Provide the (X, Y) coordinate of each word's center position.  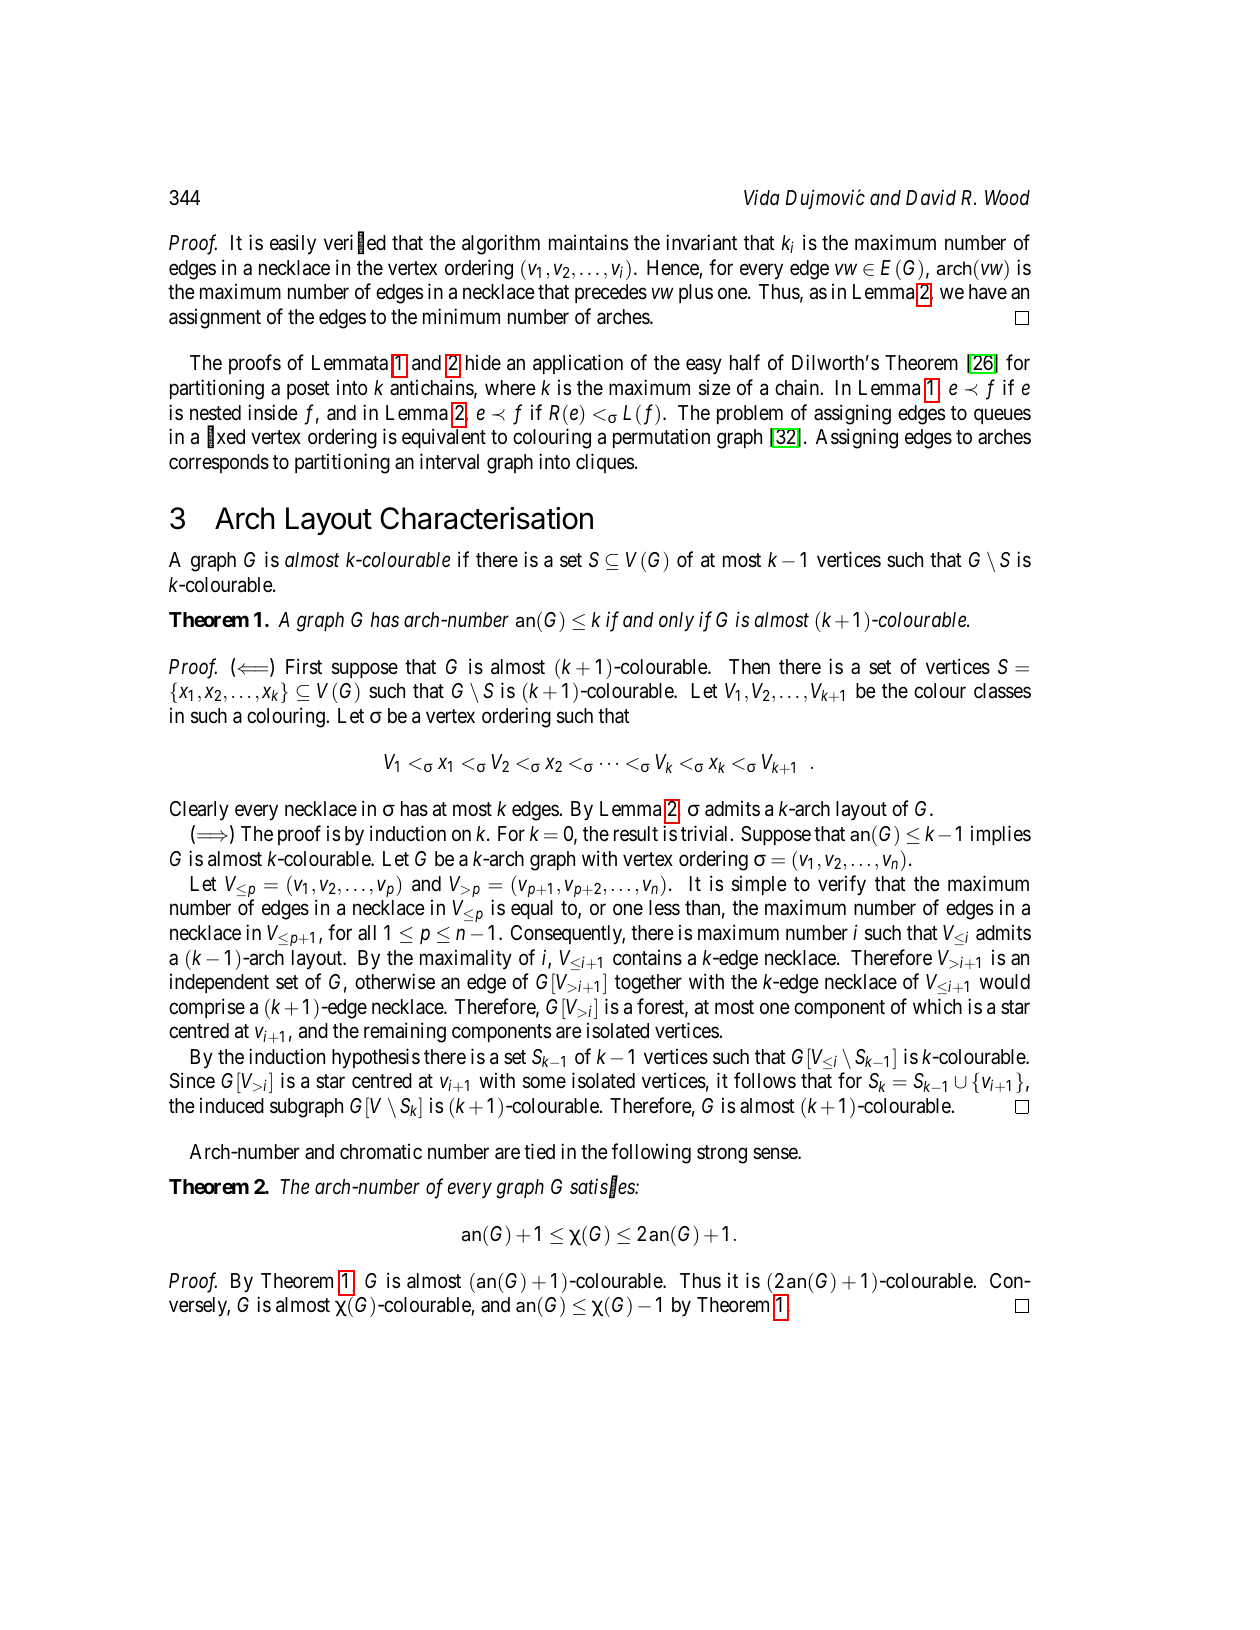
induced (232, 1105)
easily (293, 244)
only (676, 622)
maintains (588, 242)
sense (776, 1154)
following (651, 1153)
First (304, 666)
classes (1002, 691)
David (931, 197)
